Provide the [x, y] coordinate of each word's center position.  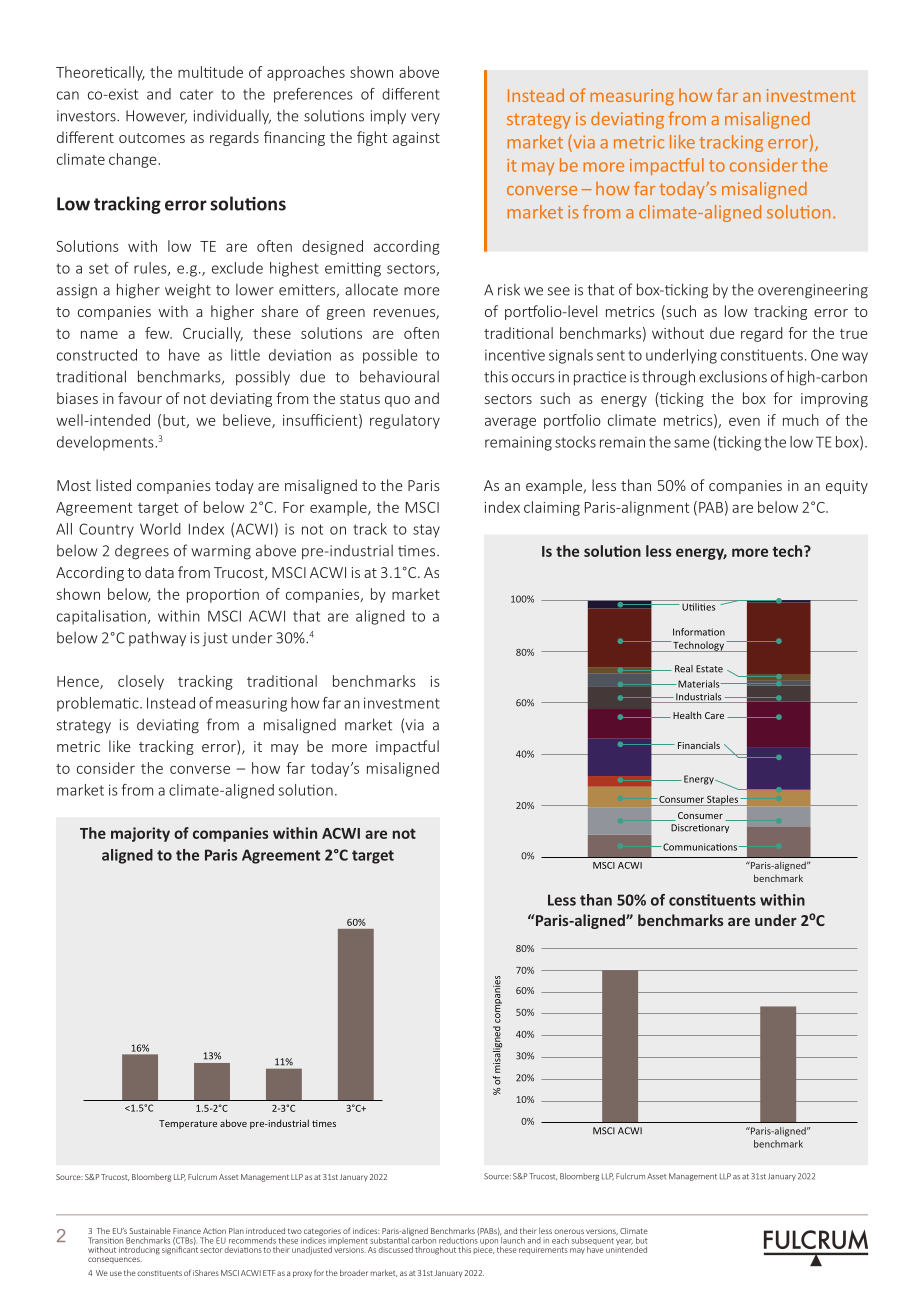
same [692, 443]
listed [113, 485]
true [853, 334]
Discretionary [700, 828]
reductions [458, 1240]
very [425, 118]
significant [180, 1249]
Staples [722, 800]
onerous [569, 1231]
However [156, 117]
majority [140, 834]
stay [426, 531]
